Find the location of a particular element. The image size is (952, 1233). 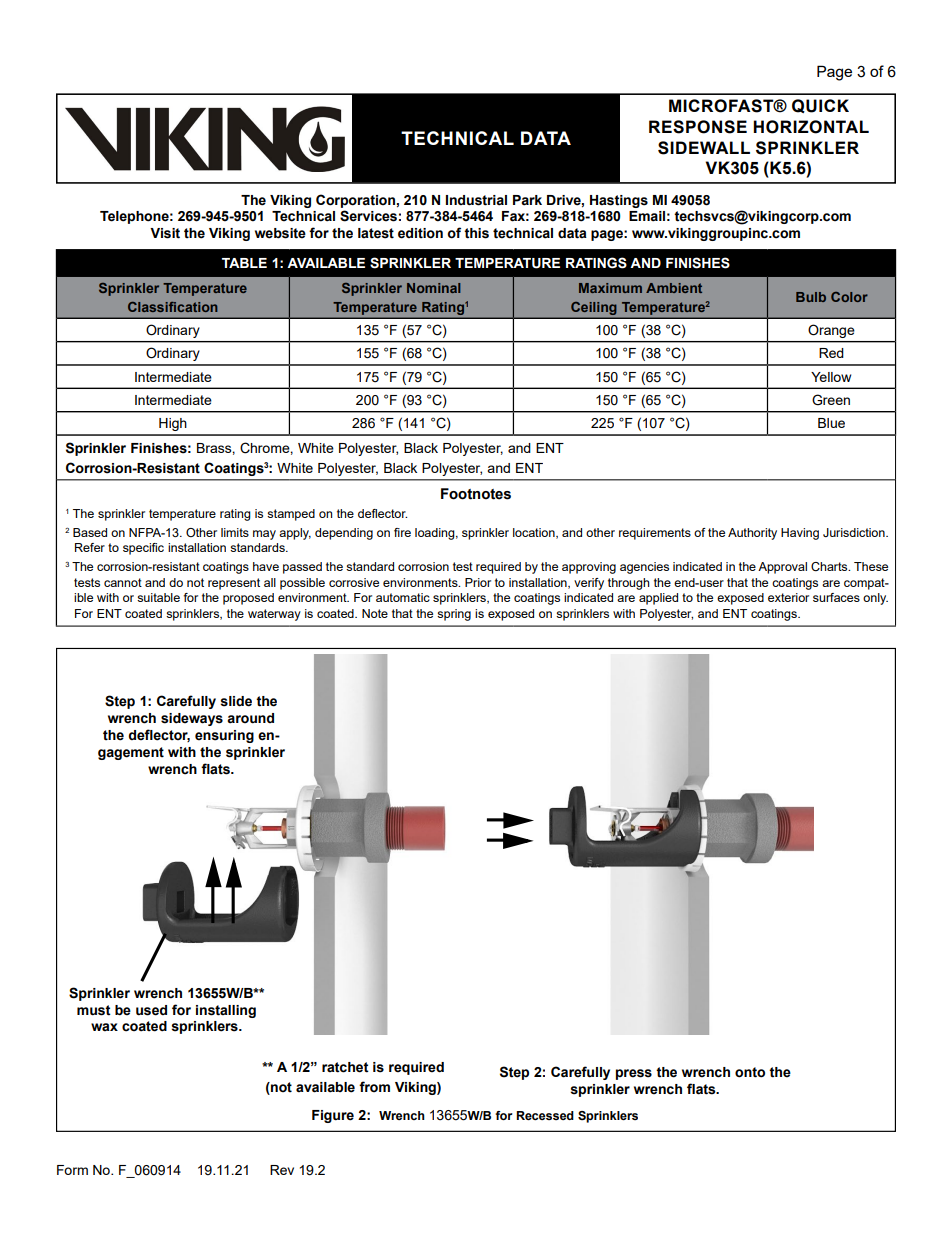

HORIZONTAL is located at coordinates (811, 127).
